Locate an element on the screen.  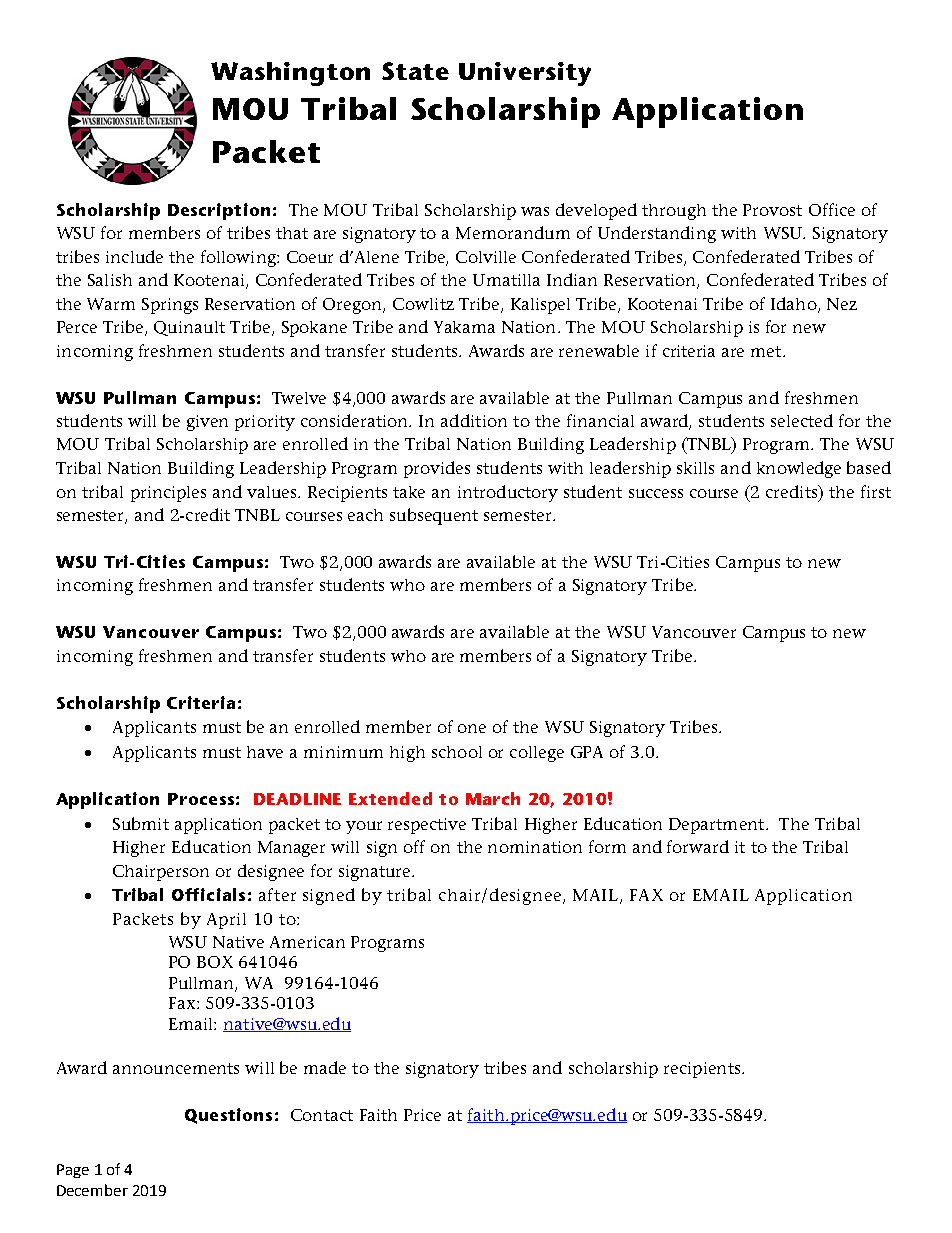
American is located at coordinates (307, 942).
